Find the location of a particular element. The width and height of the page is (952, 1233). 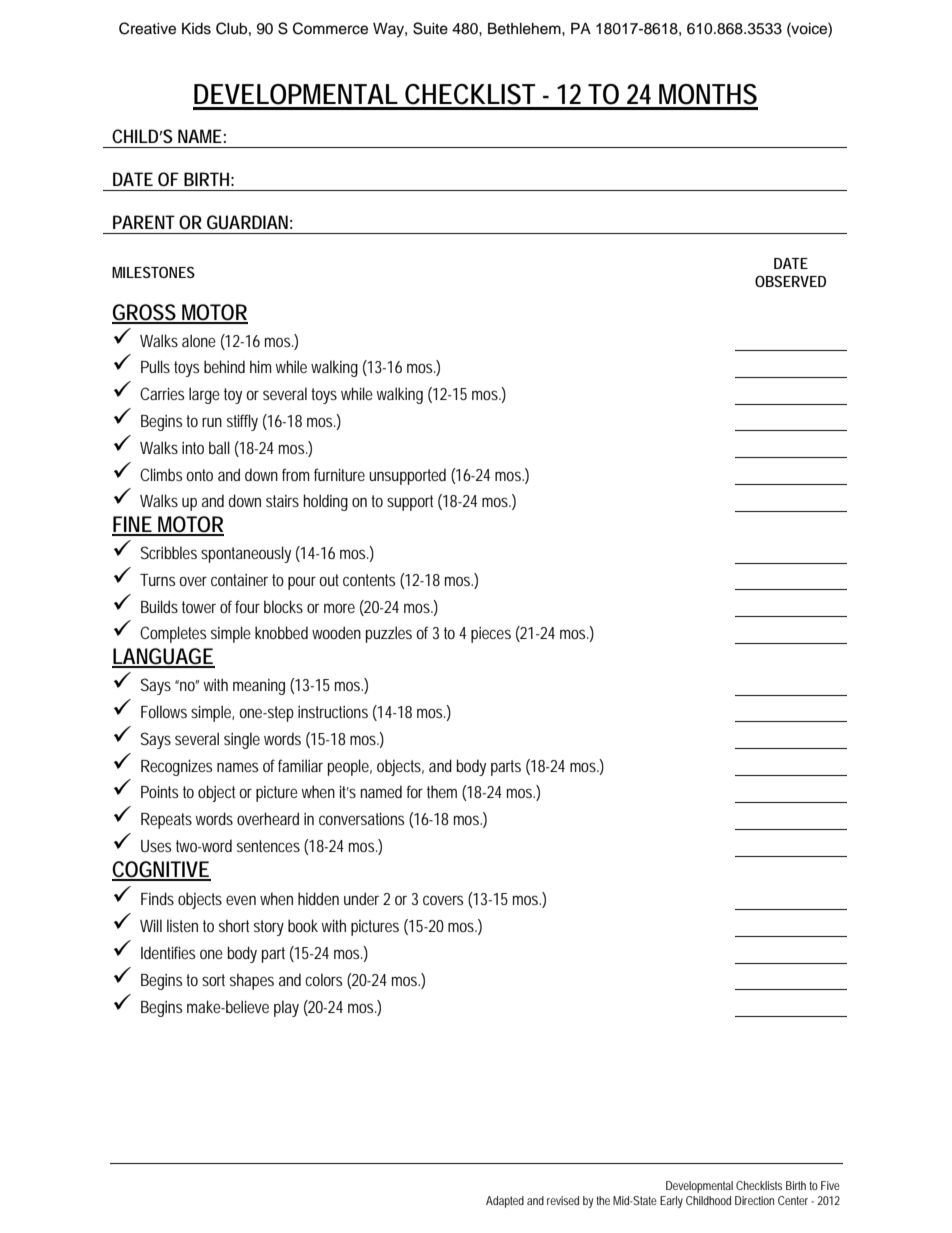

more is located at coordinates (339, 608).
